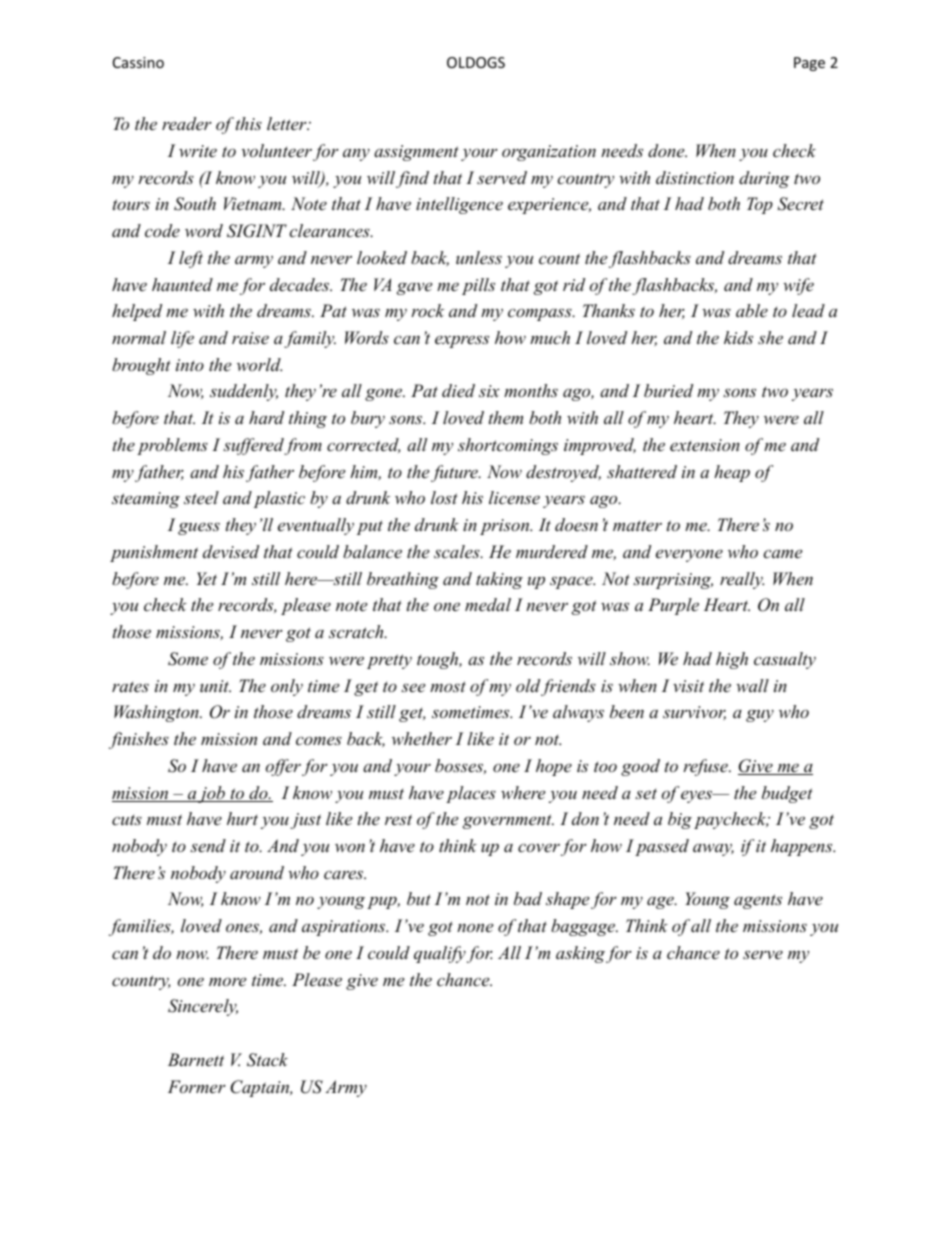 The image size is (952, 1233). What do you see at coordinates (187, 123) in the page?
I see `reader` at bounding box center [187, 123].
